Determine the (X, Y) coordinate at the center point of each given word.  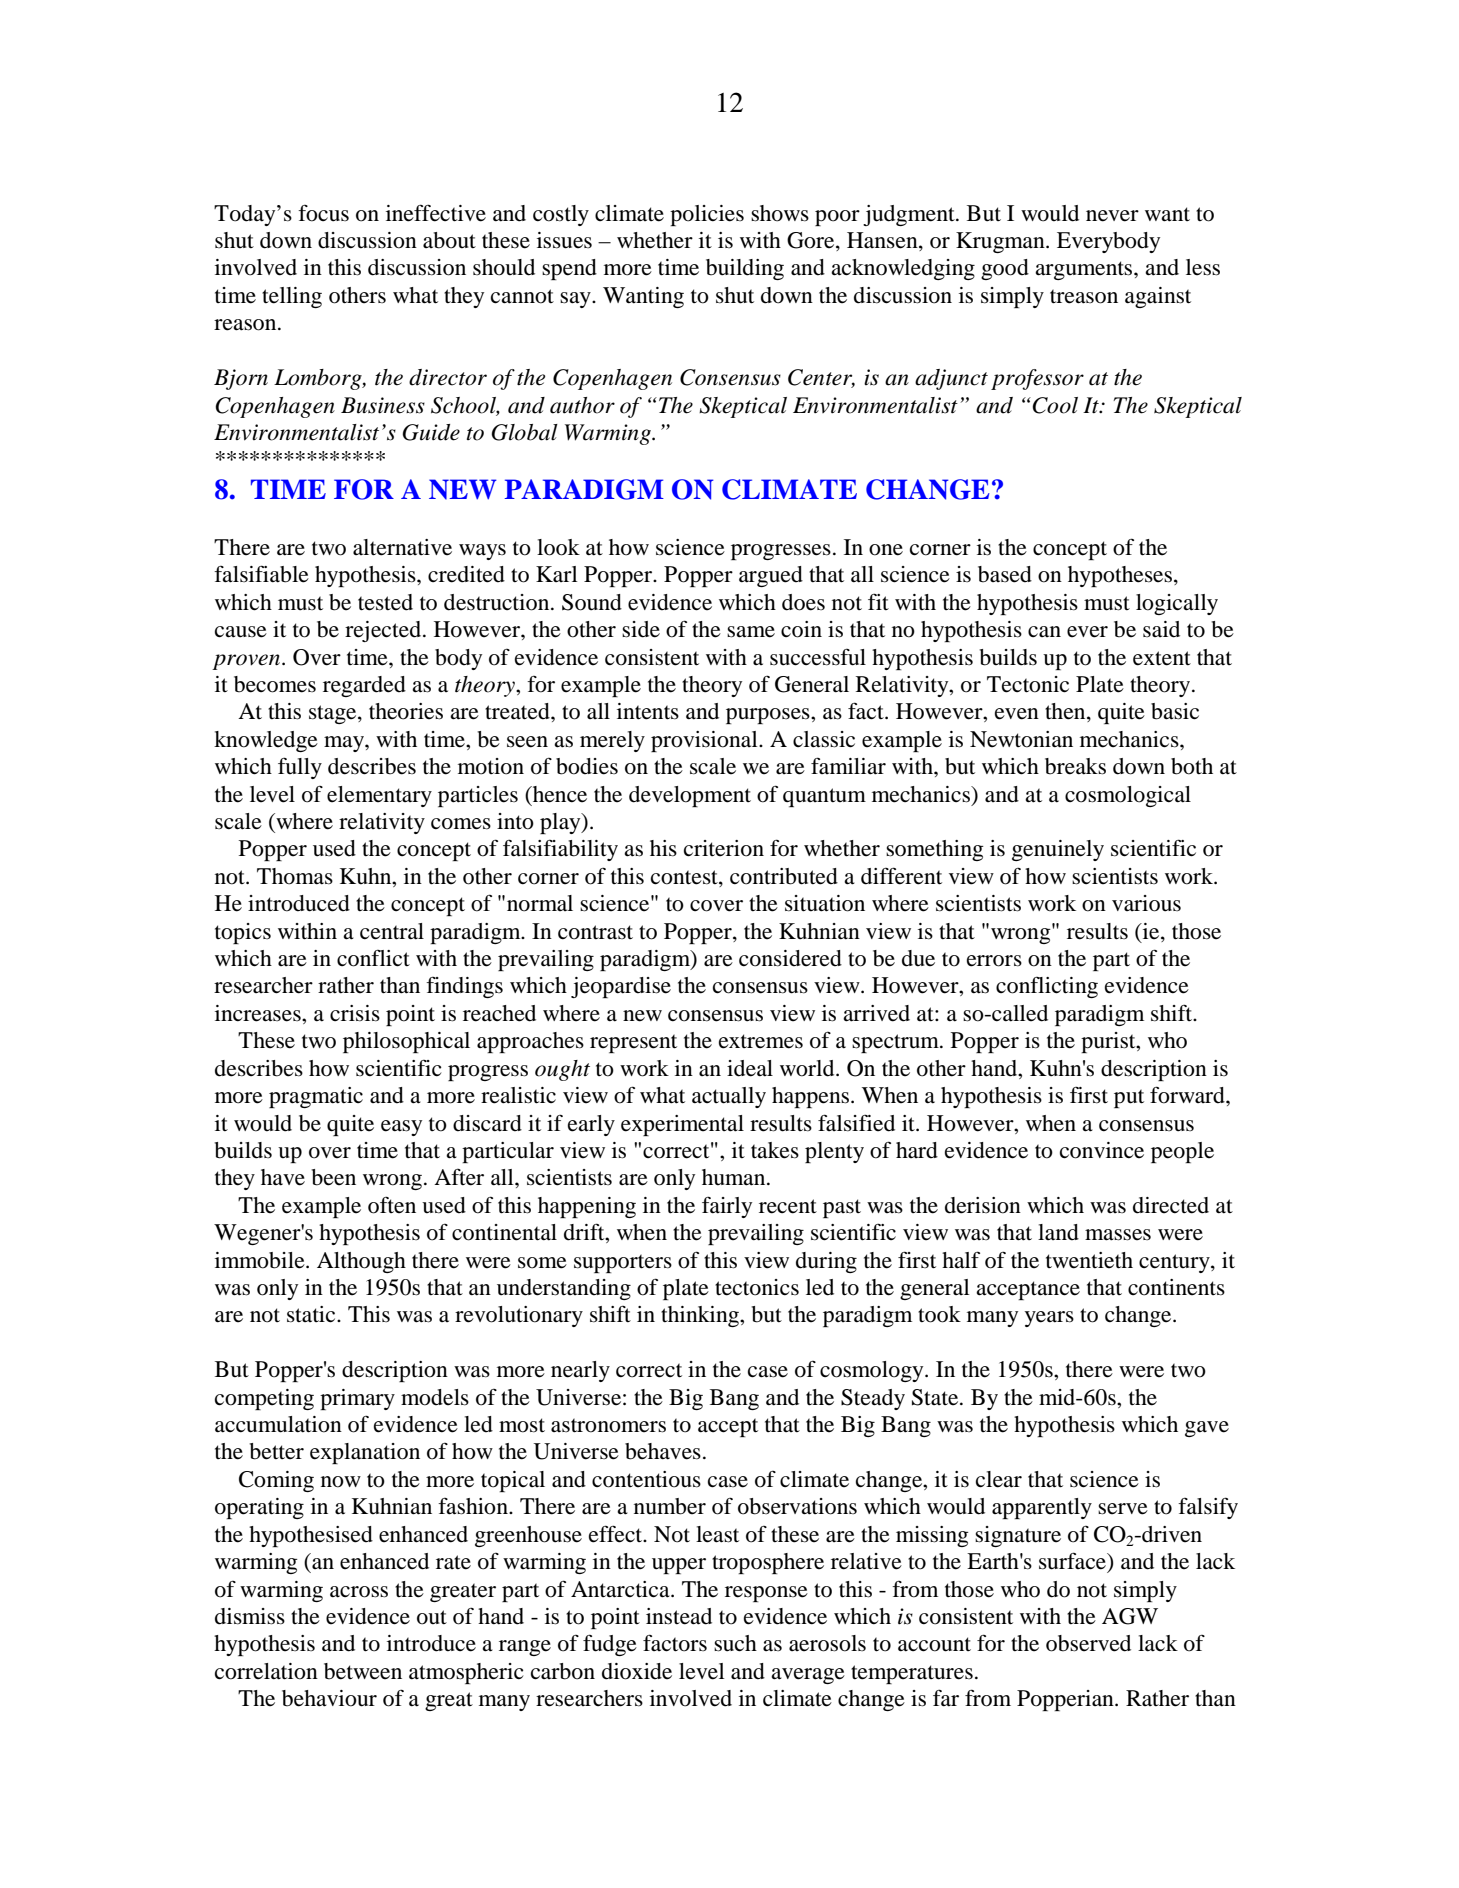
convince (1102, 1150)
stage (334, 714)
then (1066, 712)
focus (323, 213)
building (745, 269)
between (363, 1671)
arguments (1085, 270)
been (333, 1177)
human (735, 1177)
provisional (705, 741)
